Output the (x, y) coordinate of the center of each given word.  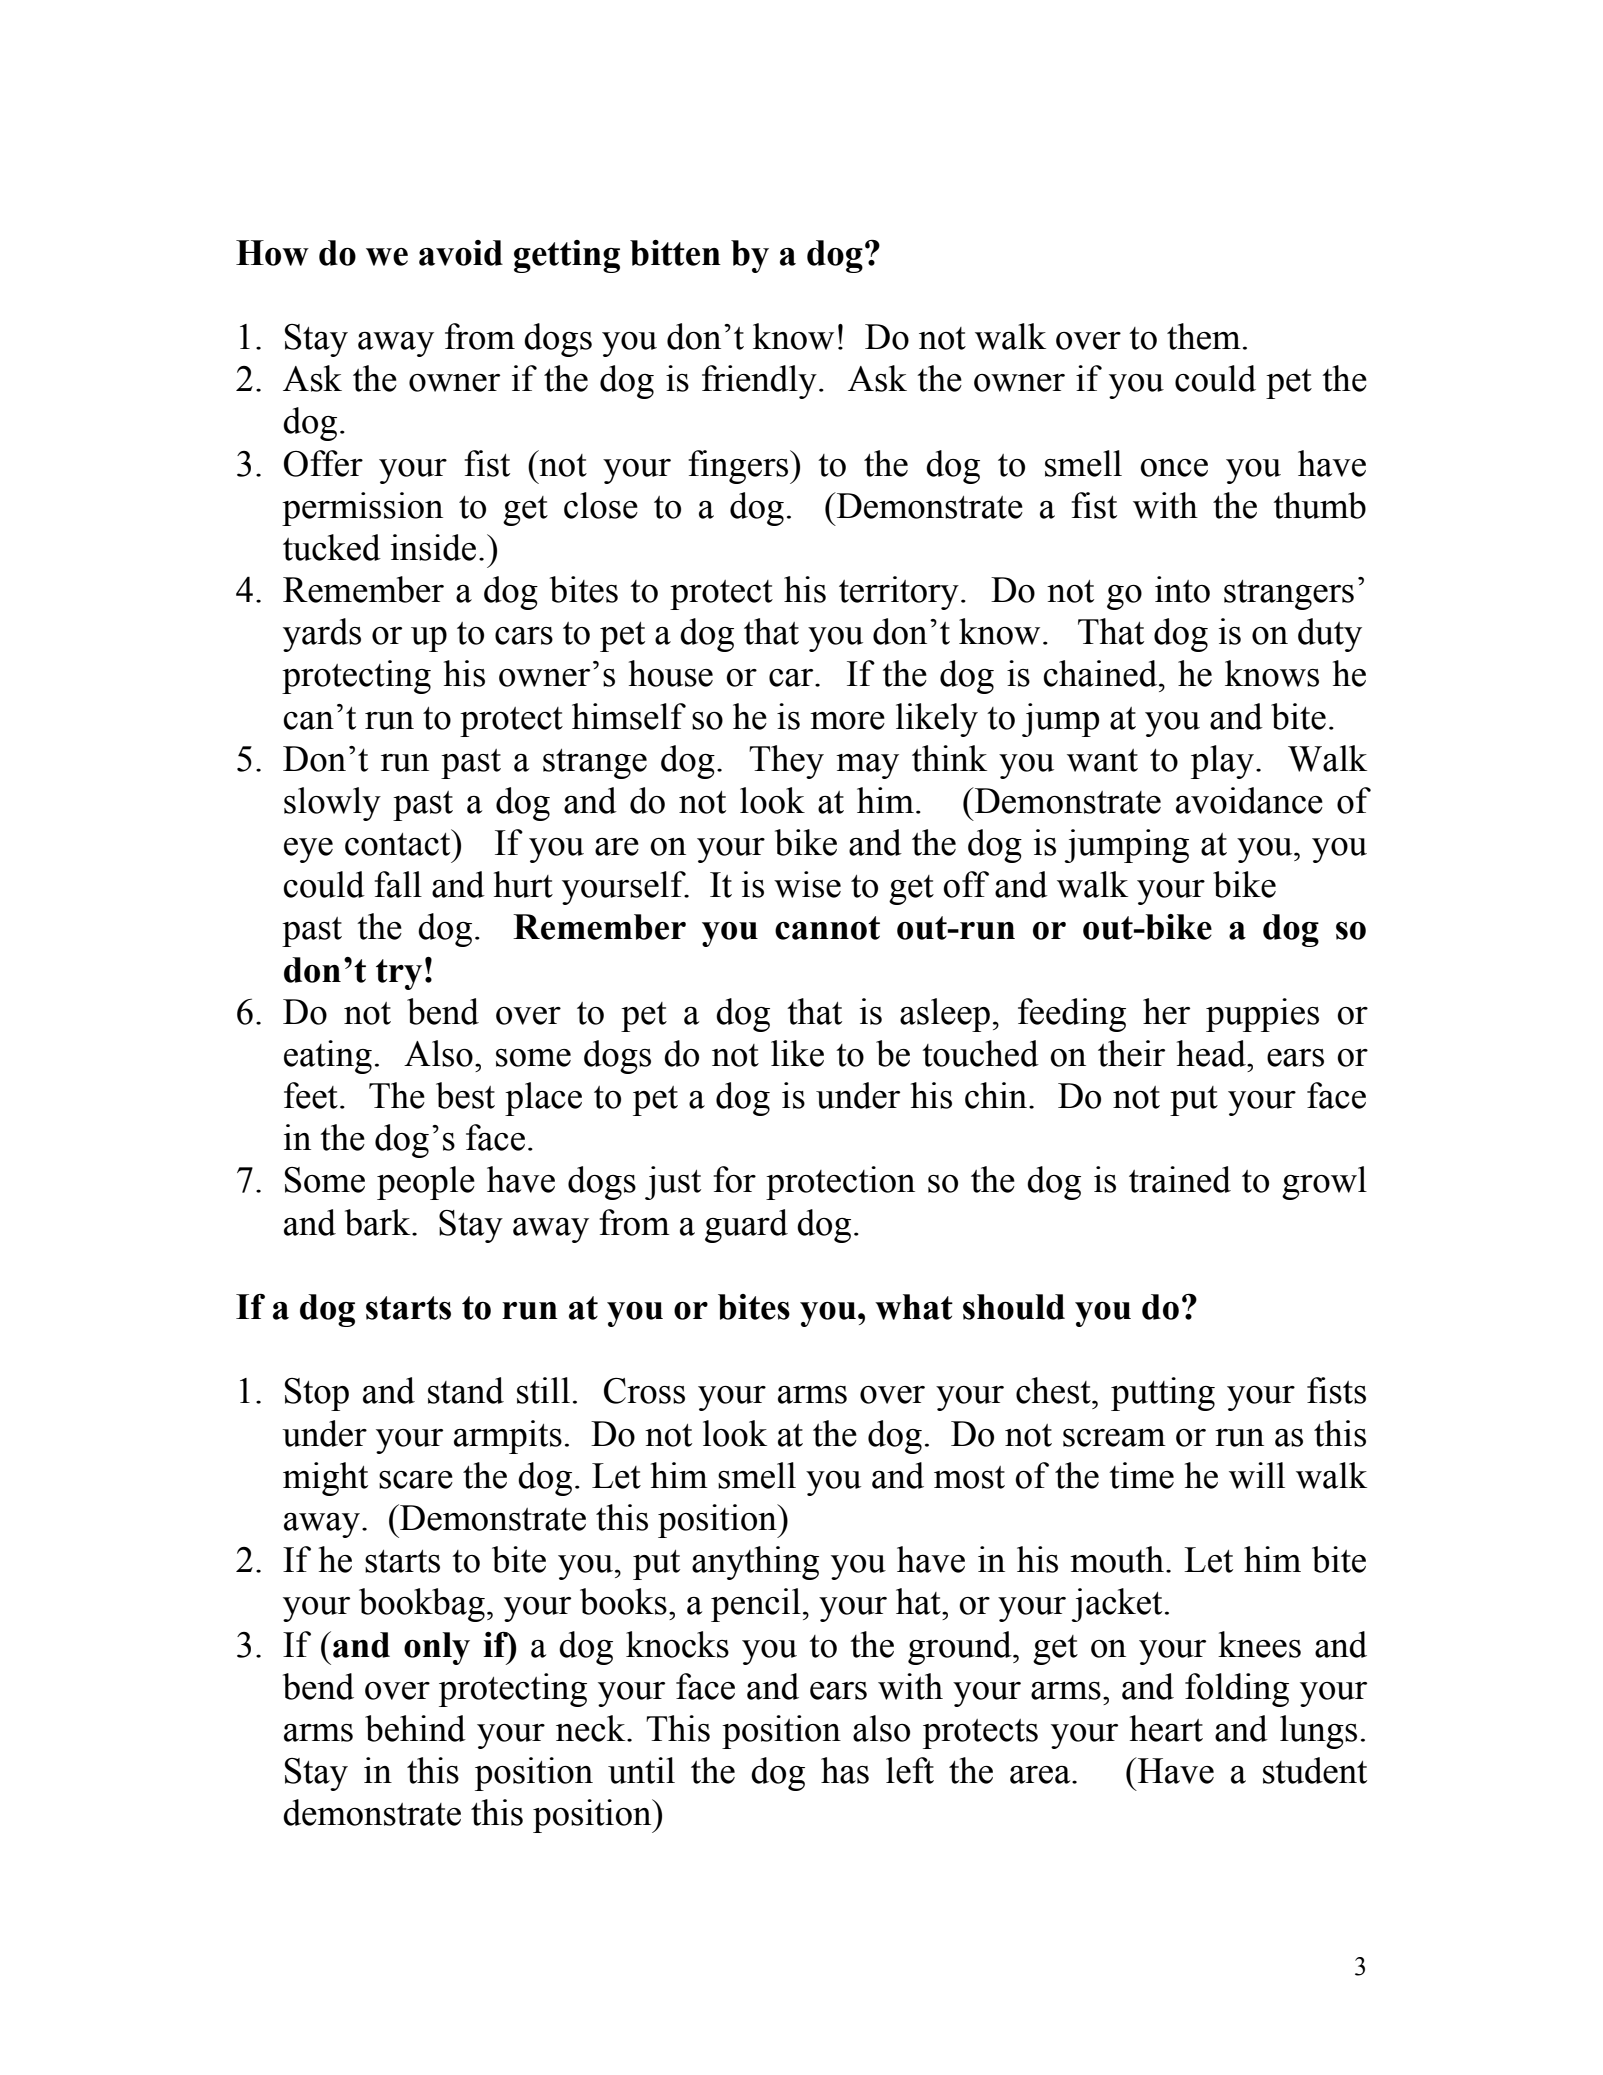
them (1204, 336)
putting (1163, 1394)
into (1182, 589)
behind (415, 1728)
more (847, 721)
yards (322, 635)
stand (466, 1390)
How (272, 253)
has (845, 1770)
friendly (759, 382)
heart (1166, 1728)
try (399, 974)
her (1166, 1011)
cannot (827, 928)
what (914, 1307)
